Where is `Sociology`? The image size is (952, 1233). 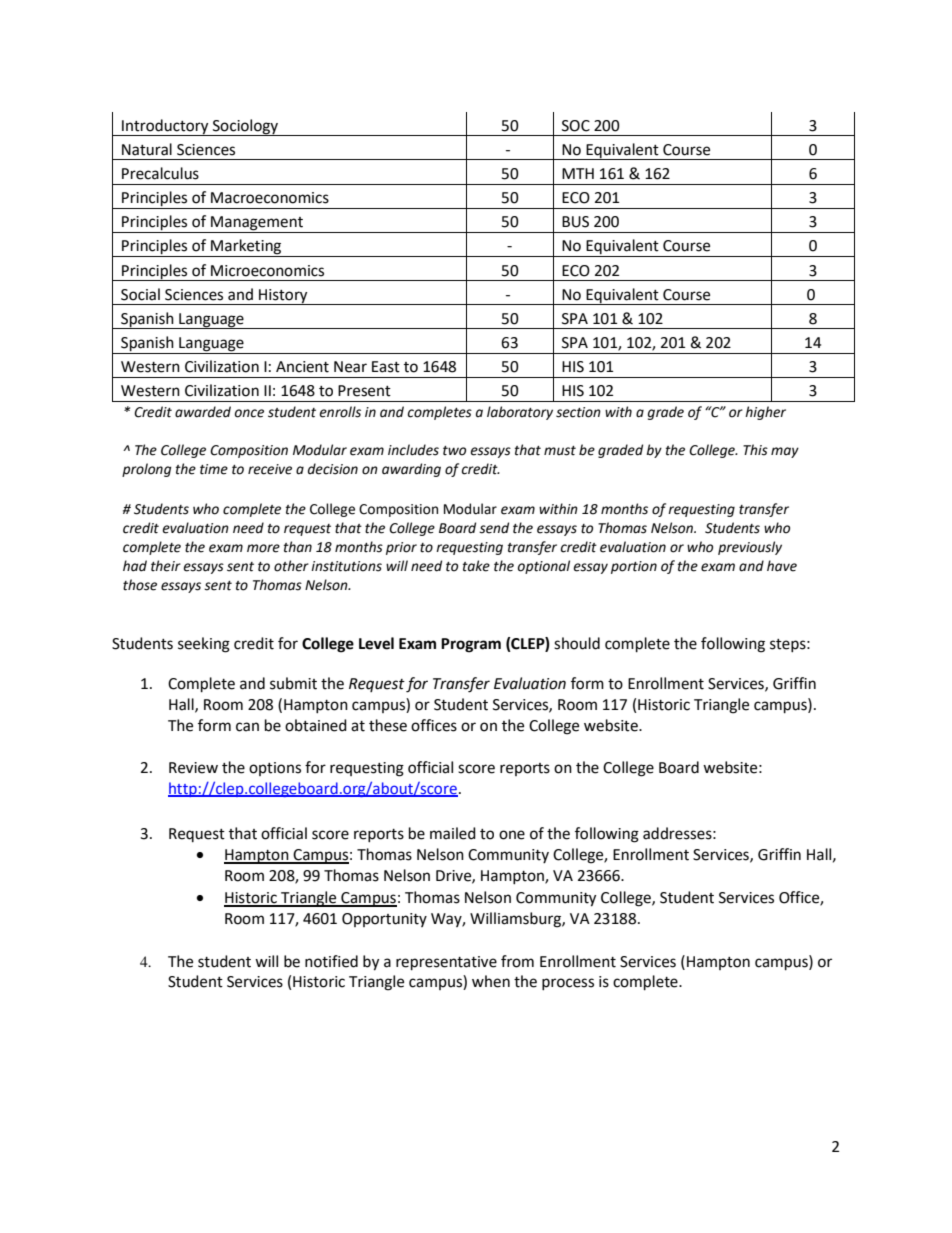 Sociology is located at coordinates (245, 127).
